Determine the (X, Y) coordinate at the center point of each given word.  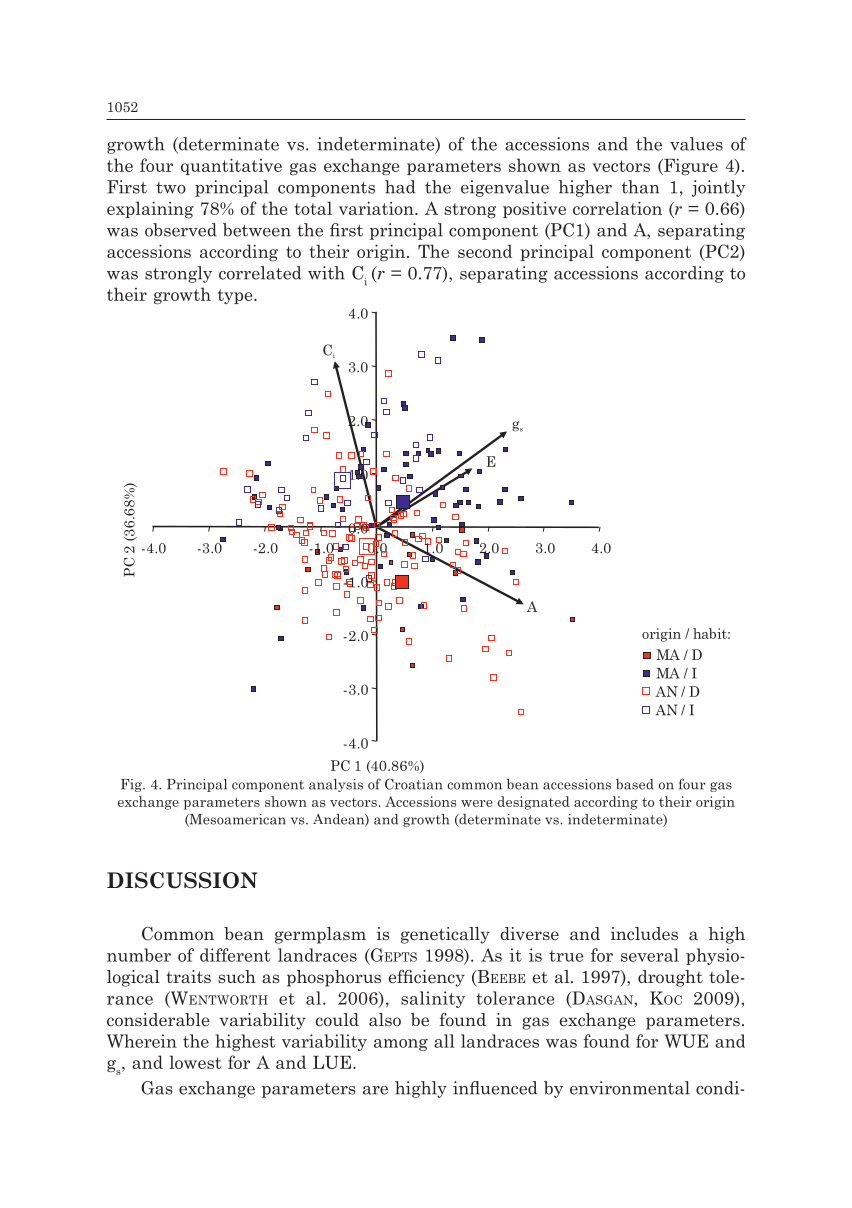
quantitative (231, 166)
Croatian (413, 784)
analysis (336, 785)
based (635, 784)
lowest (195, 1062)
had (400, 187)
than (641, 187)
